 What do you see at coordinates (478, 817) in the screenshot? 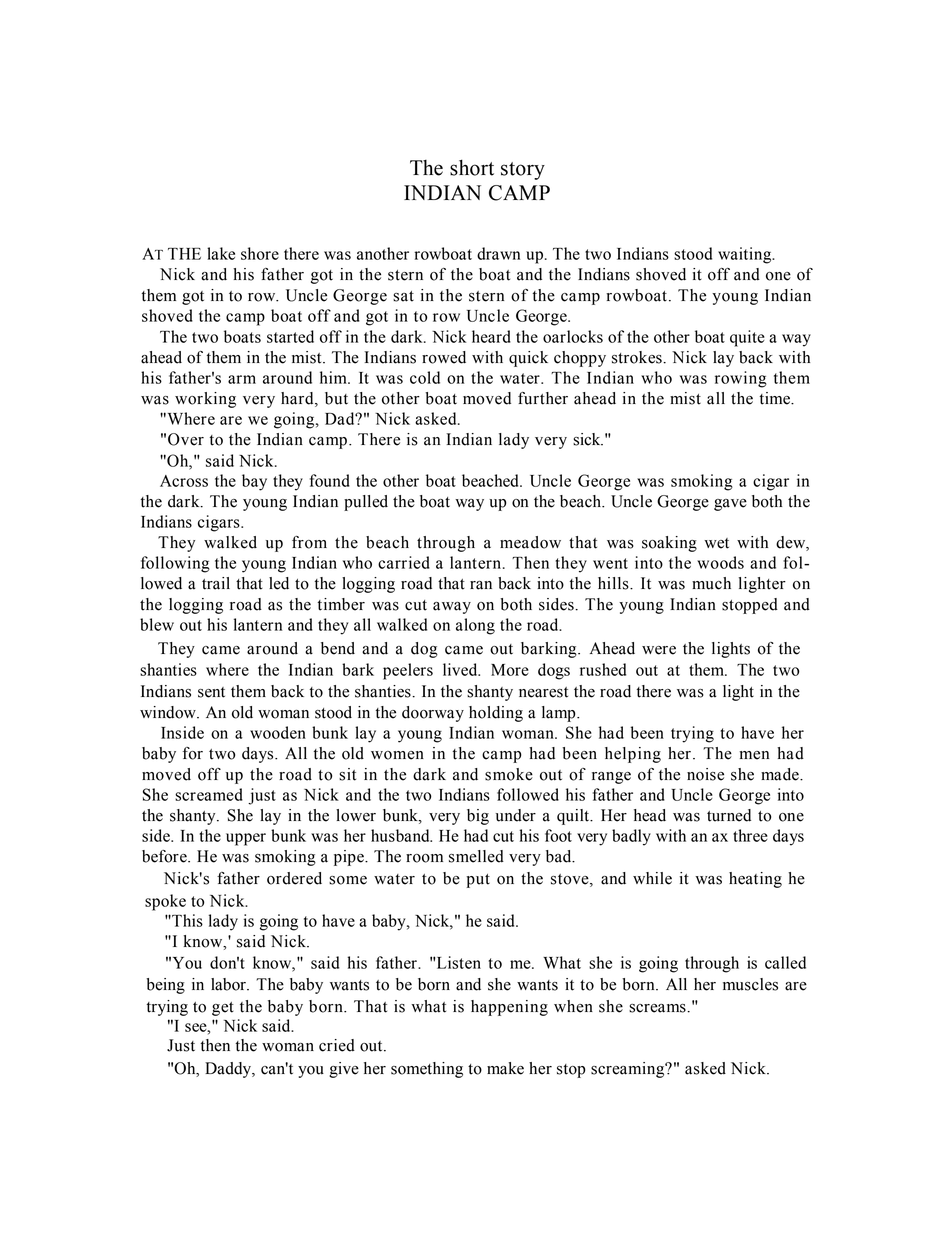
I see `big` at bounding box center [478, 817].
